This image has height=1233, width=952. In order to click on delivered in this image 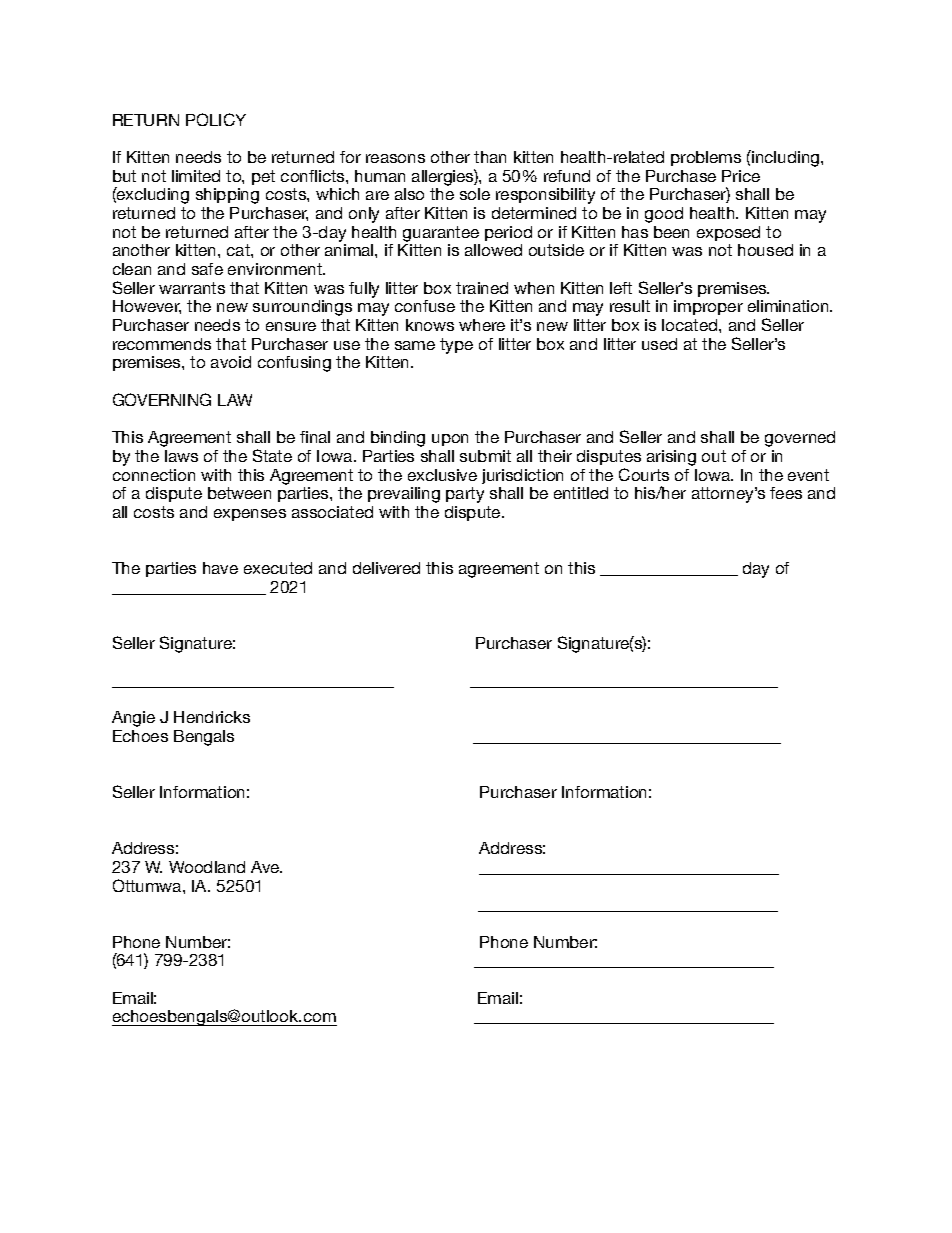, I will do `click(386, 568)`.
